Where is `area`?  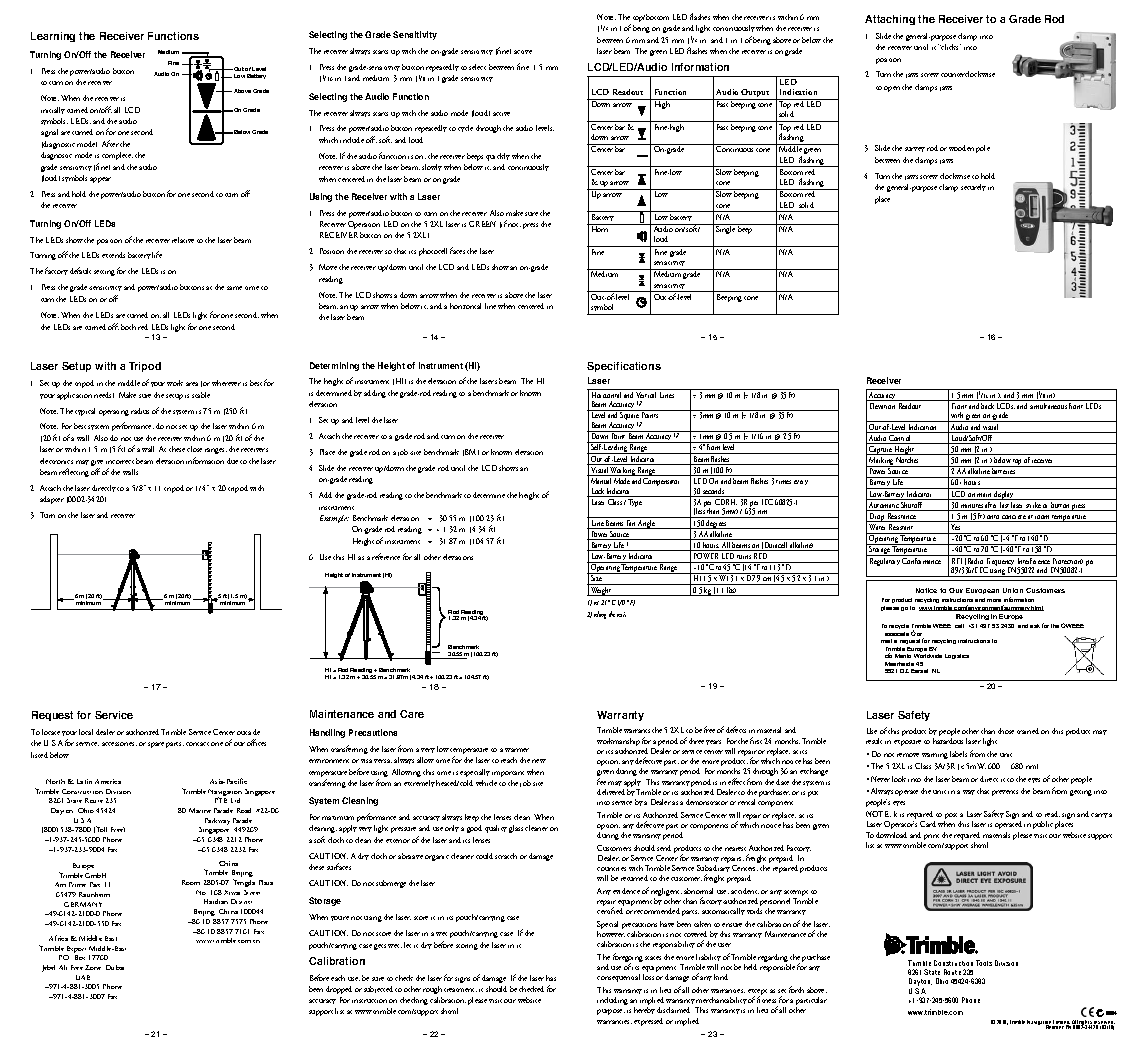
area is located at coordinates (192, 384).
